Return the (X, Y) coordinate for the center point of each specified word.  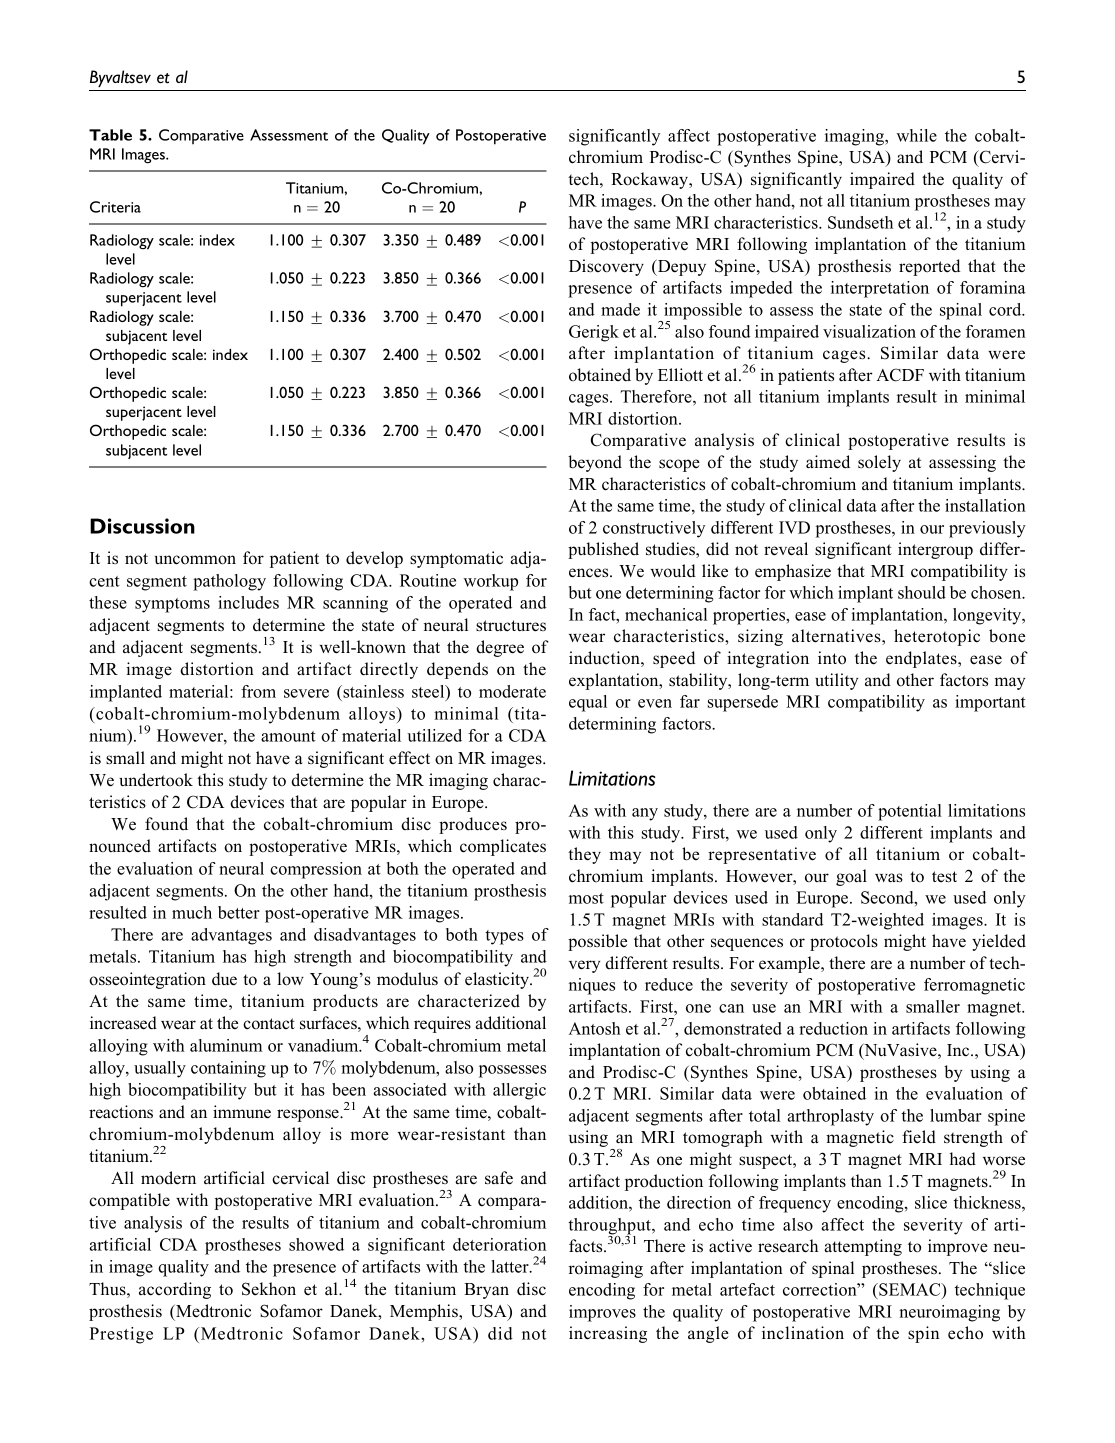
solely (879, 463)
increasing (608, 1334)
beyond (595, 463)
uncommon (195, 560)
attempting (863, 1247)
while (916, 135)
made (620, 309)
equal (588, 703)
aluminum (226, 1045)
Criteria (115, 207)
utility (836, 681)
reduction (833, 1028)
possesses (512, 1071)
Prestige (121, 1335)
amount (288, 736)
